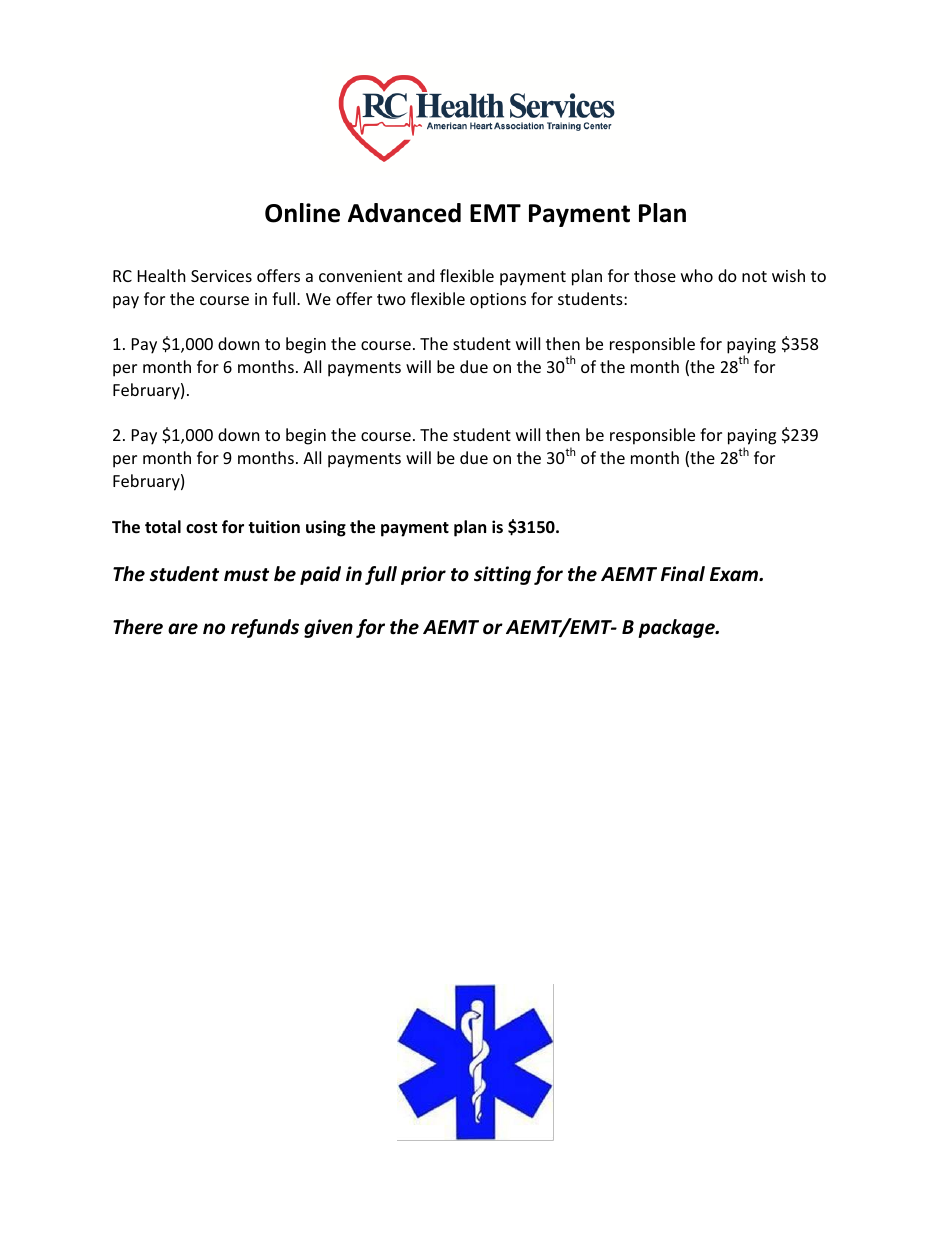 This page has height=1233, width=952. What do you see at coordinates (302, 213) in the page?
I see `Online` at bounding box center [302, 213].
